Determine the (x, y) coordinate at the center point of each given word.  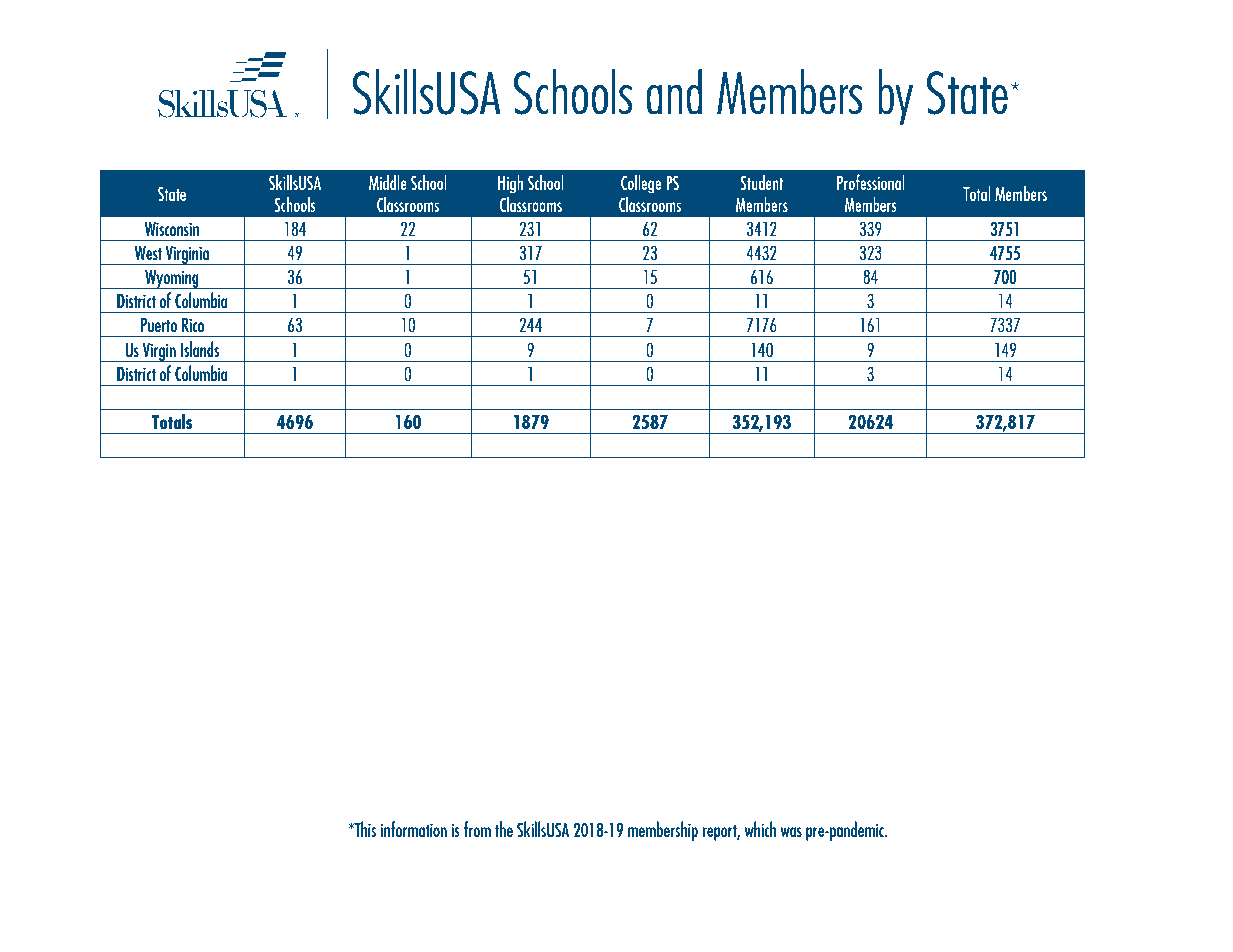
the (504, 829)
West (148, 253)
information (414, 829)
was (791, 832)
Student (761, 182)
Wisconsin (172, 229)
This (364, 829)
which (760, 829)
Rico (193, 325)
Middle (388, 182)
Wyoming (172, 279)
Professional (871, 182)
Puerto (159, 325)
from (477, 829)
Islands (200, 349)
